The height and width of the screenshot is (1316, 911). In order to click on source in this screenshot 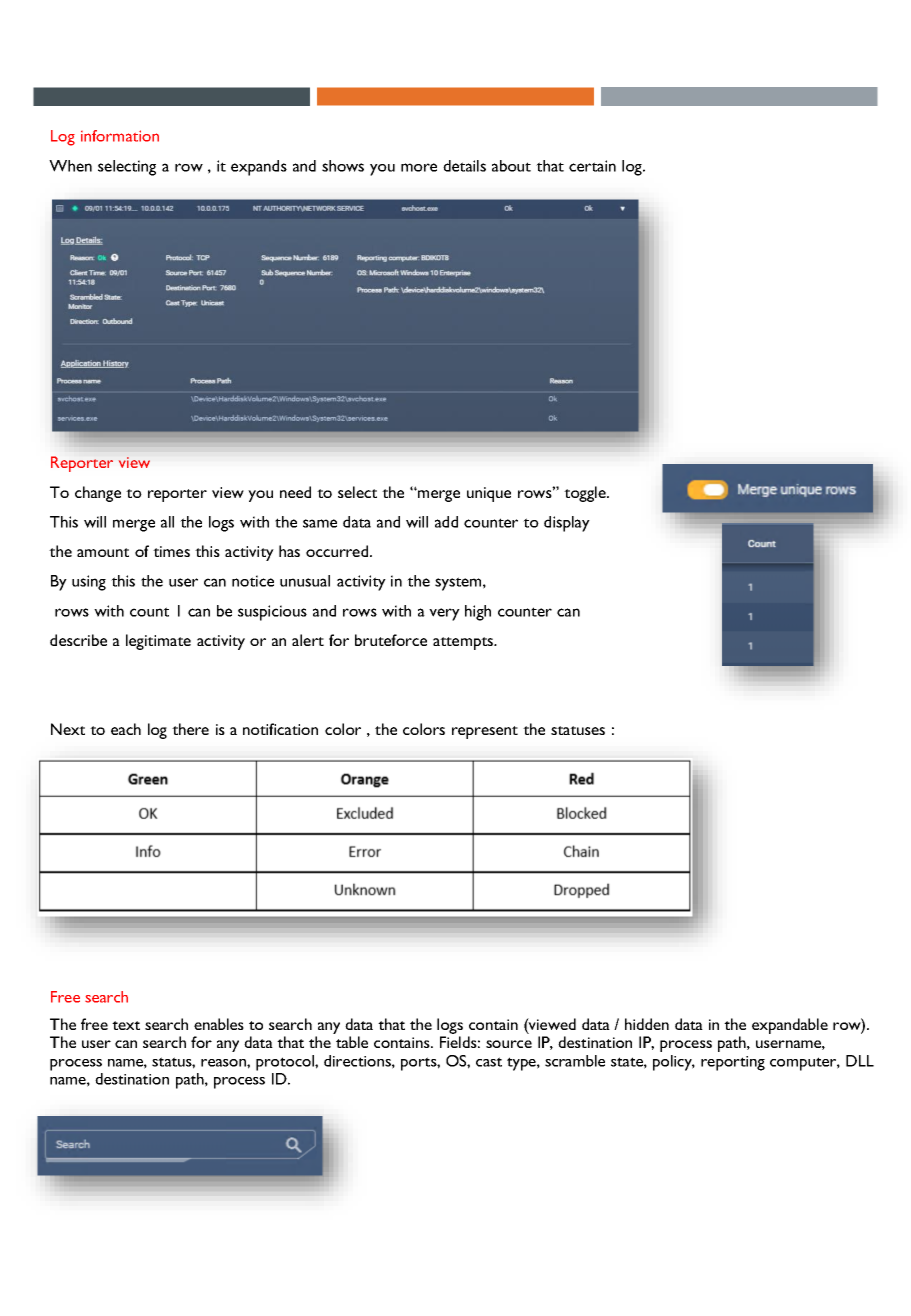, I will do `click(509, 1044)`.
